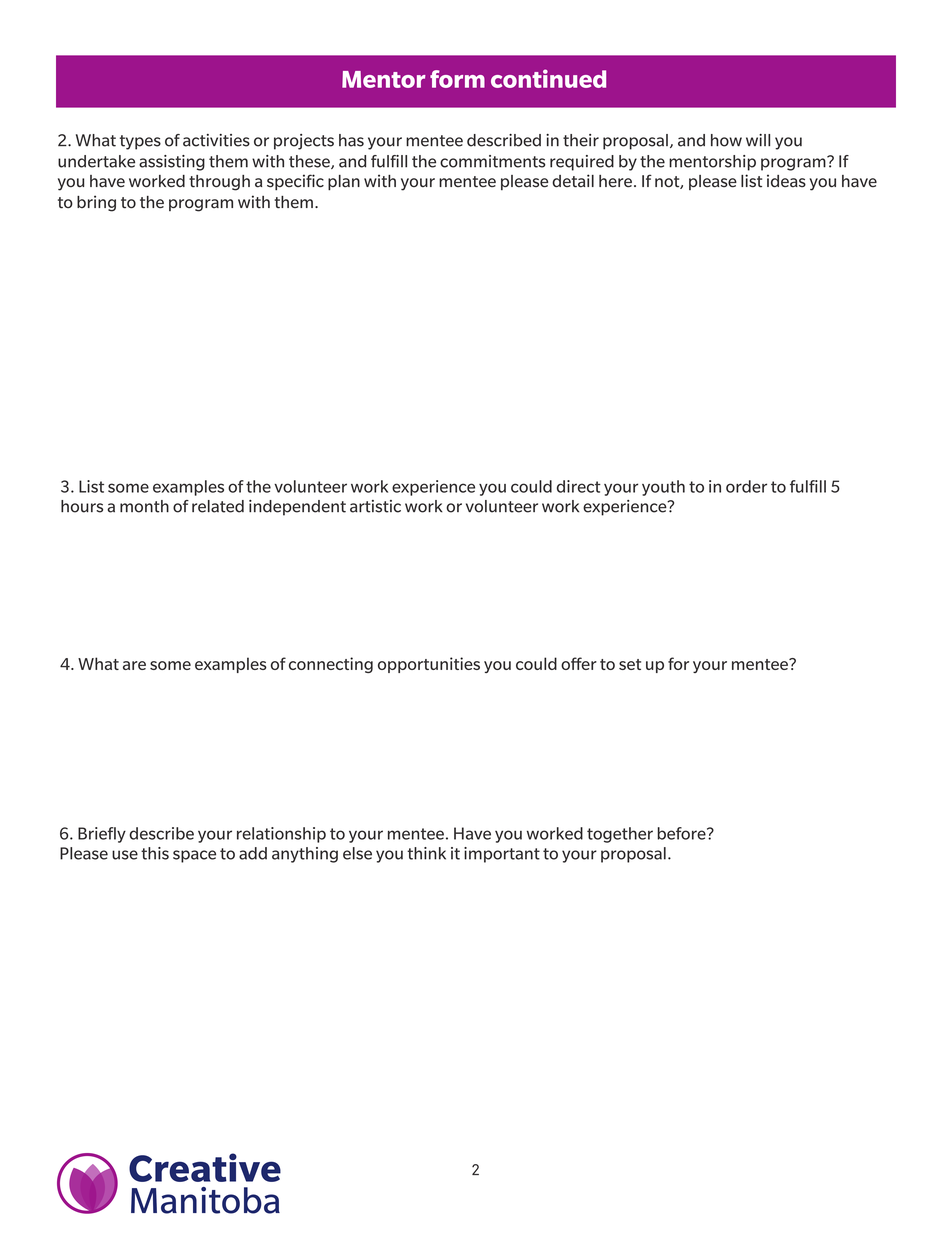 This screenshot has height=1233, width=952. I want to click on how, so click(726, 140).
